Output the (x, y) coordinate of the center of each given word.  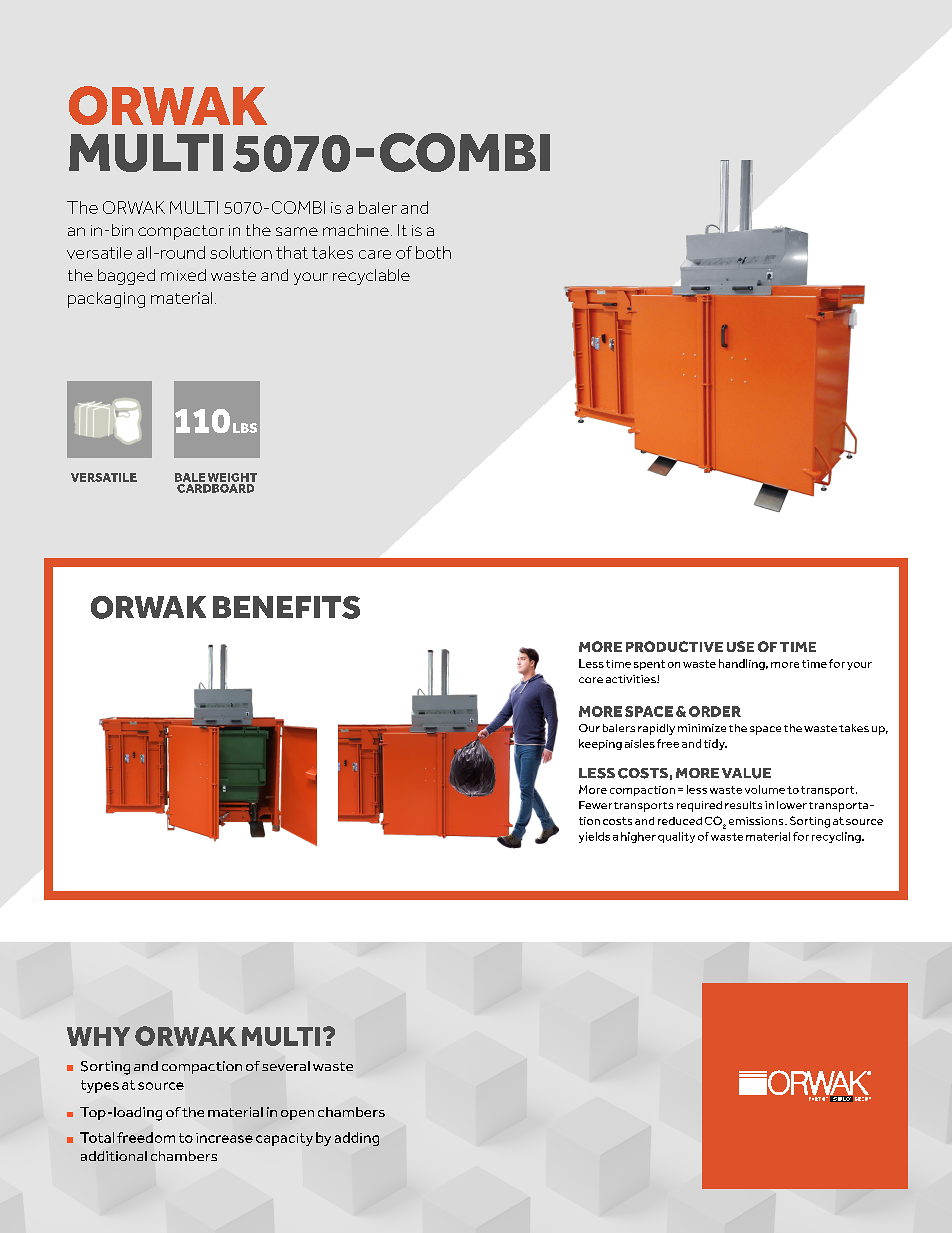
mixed (183, 275)
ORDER (715, 711)
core (591, 680)
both (433, 252)
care (375, 254)
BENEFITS (286, 607)
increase (224, 1138)
